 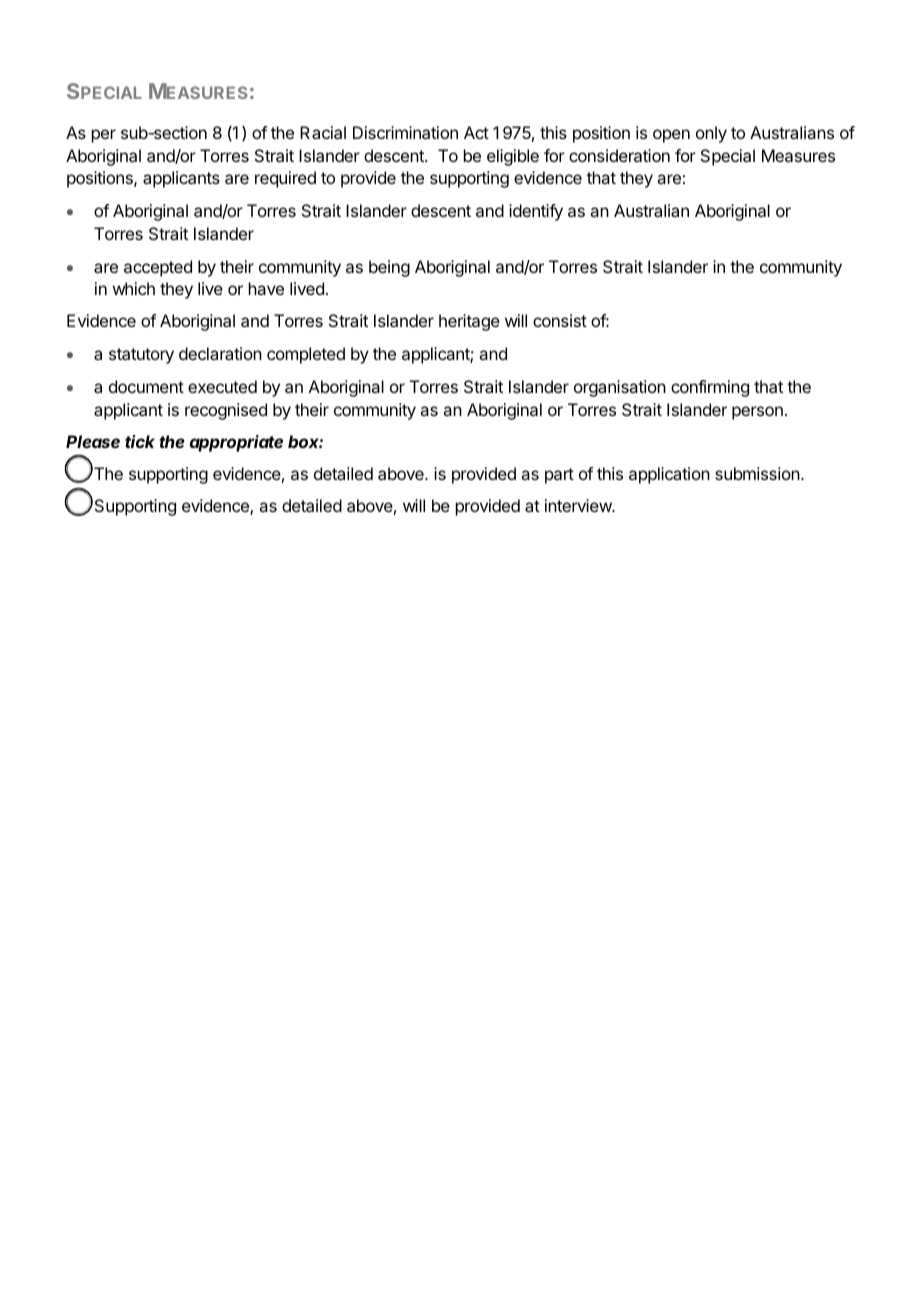 I want to click on which, so click(x=134, y=288).
